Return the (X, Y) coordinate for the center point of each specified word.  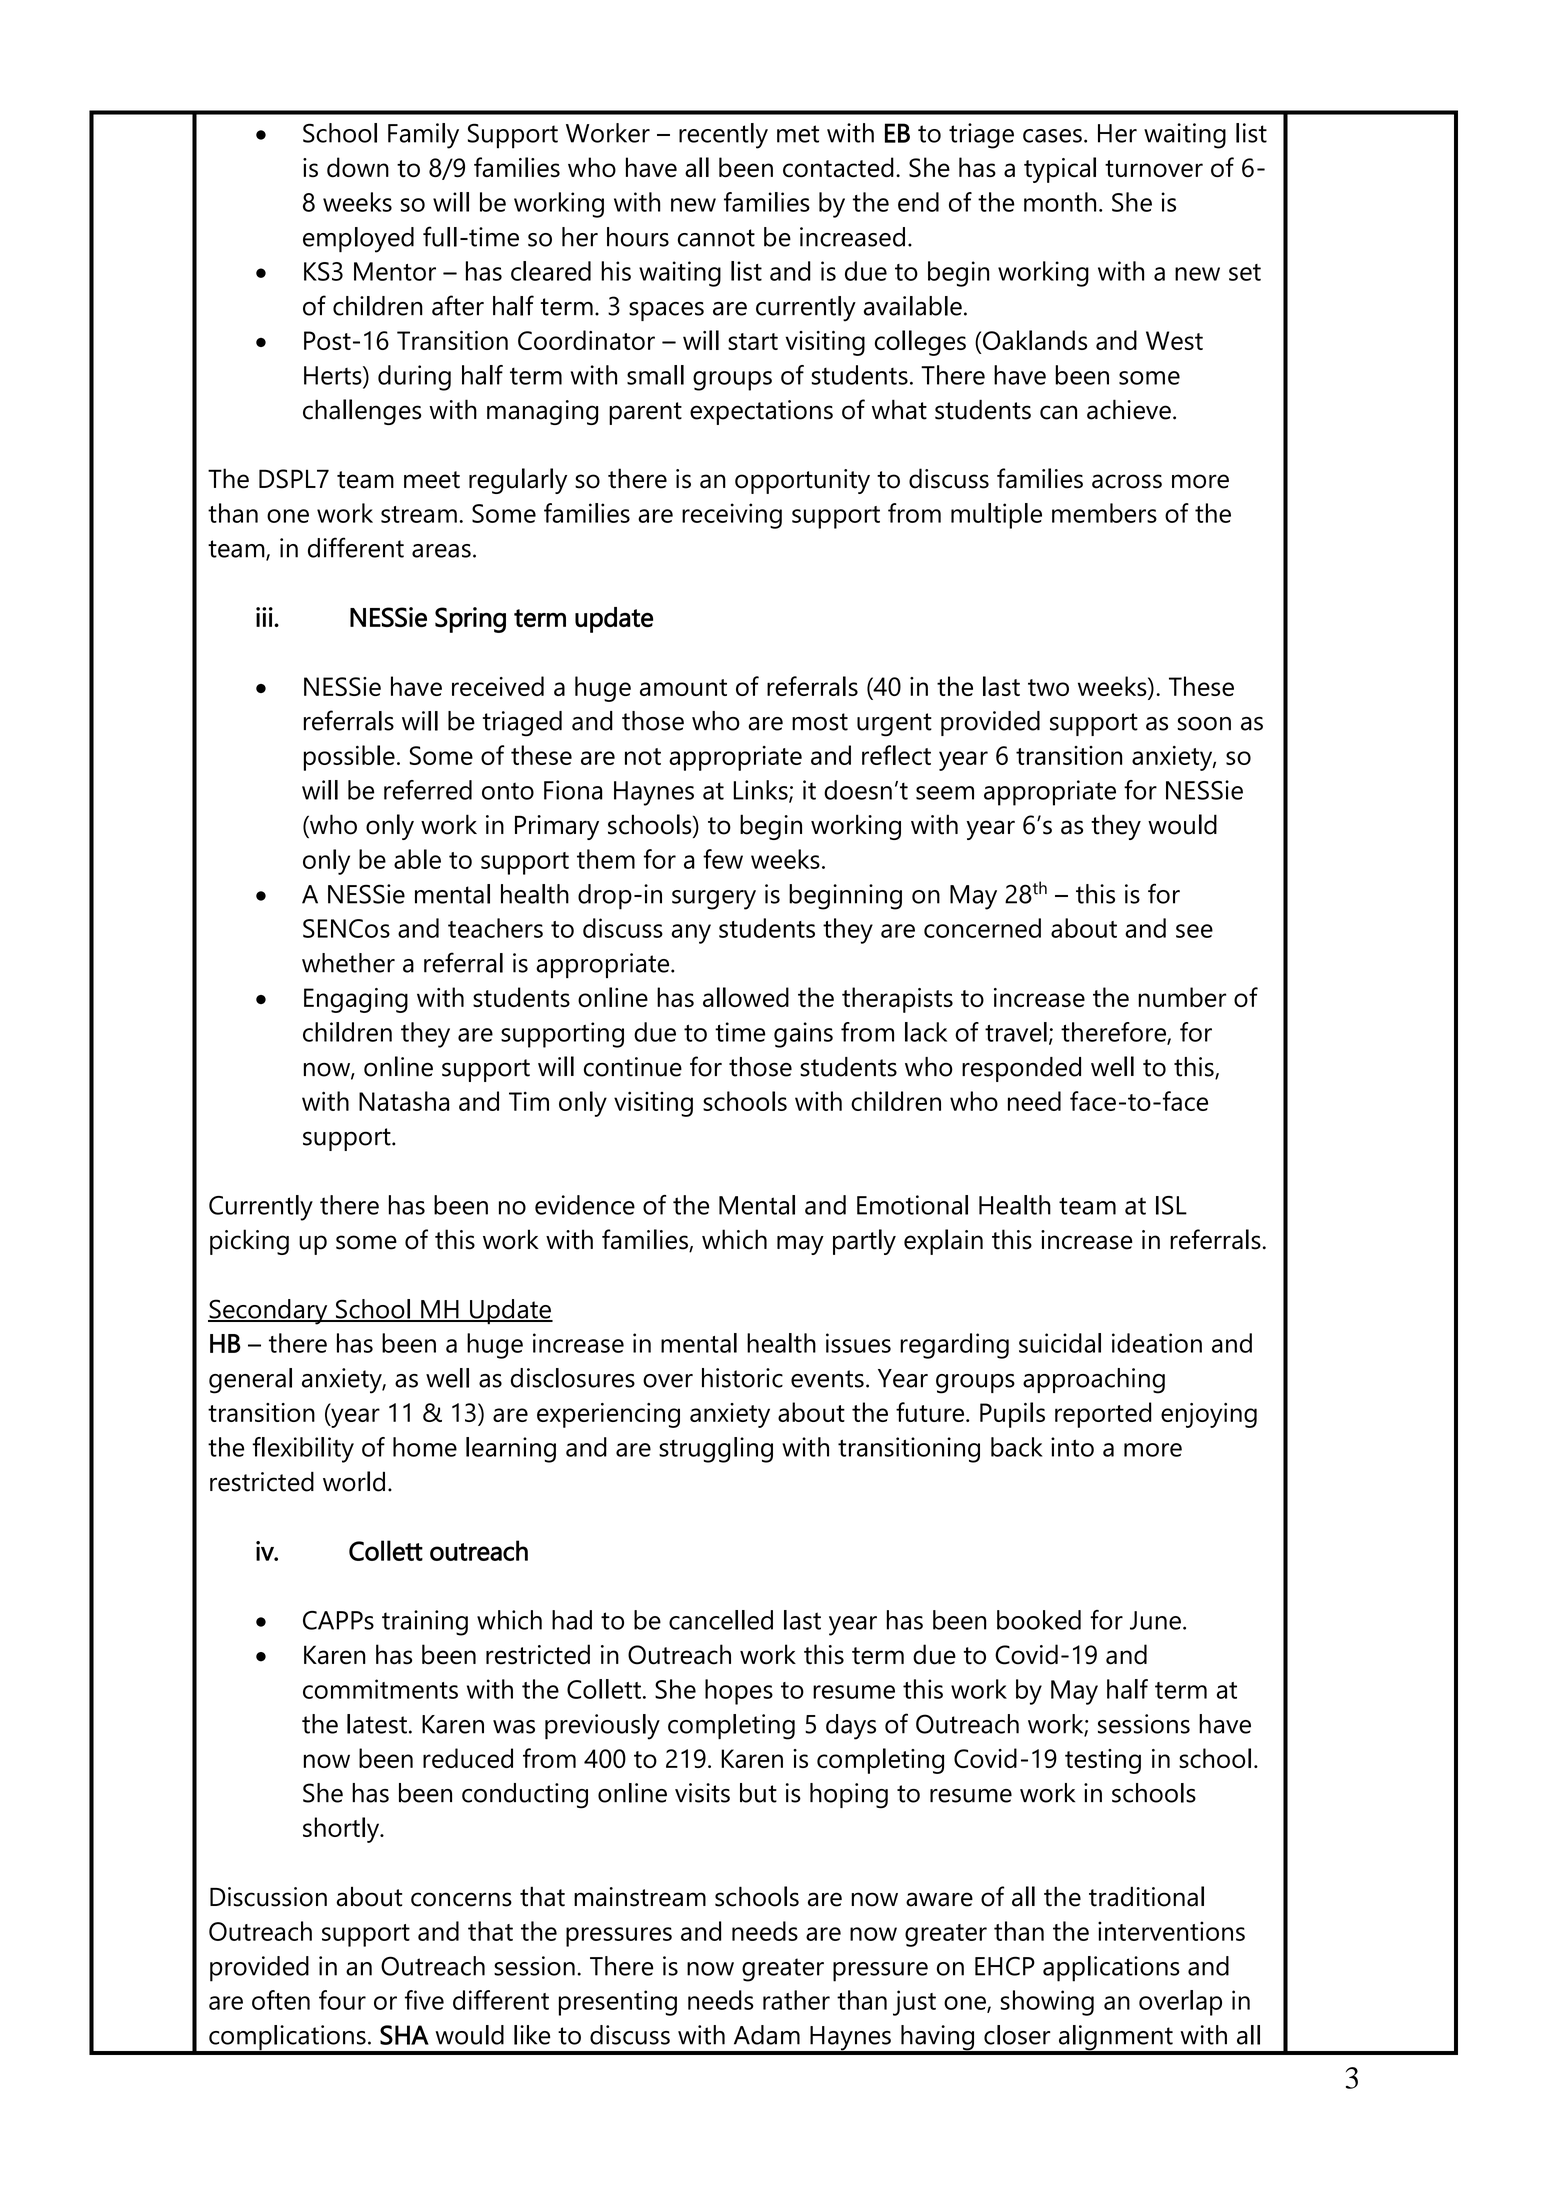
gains (803, 1035)
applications (1111, 1969)
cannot (716, 238)
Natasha (404, 1101)
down (358, 167)
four (342, 2000)
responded (1021, 1069)
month (1060, 202)
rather (796, 2000)
